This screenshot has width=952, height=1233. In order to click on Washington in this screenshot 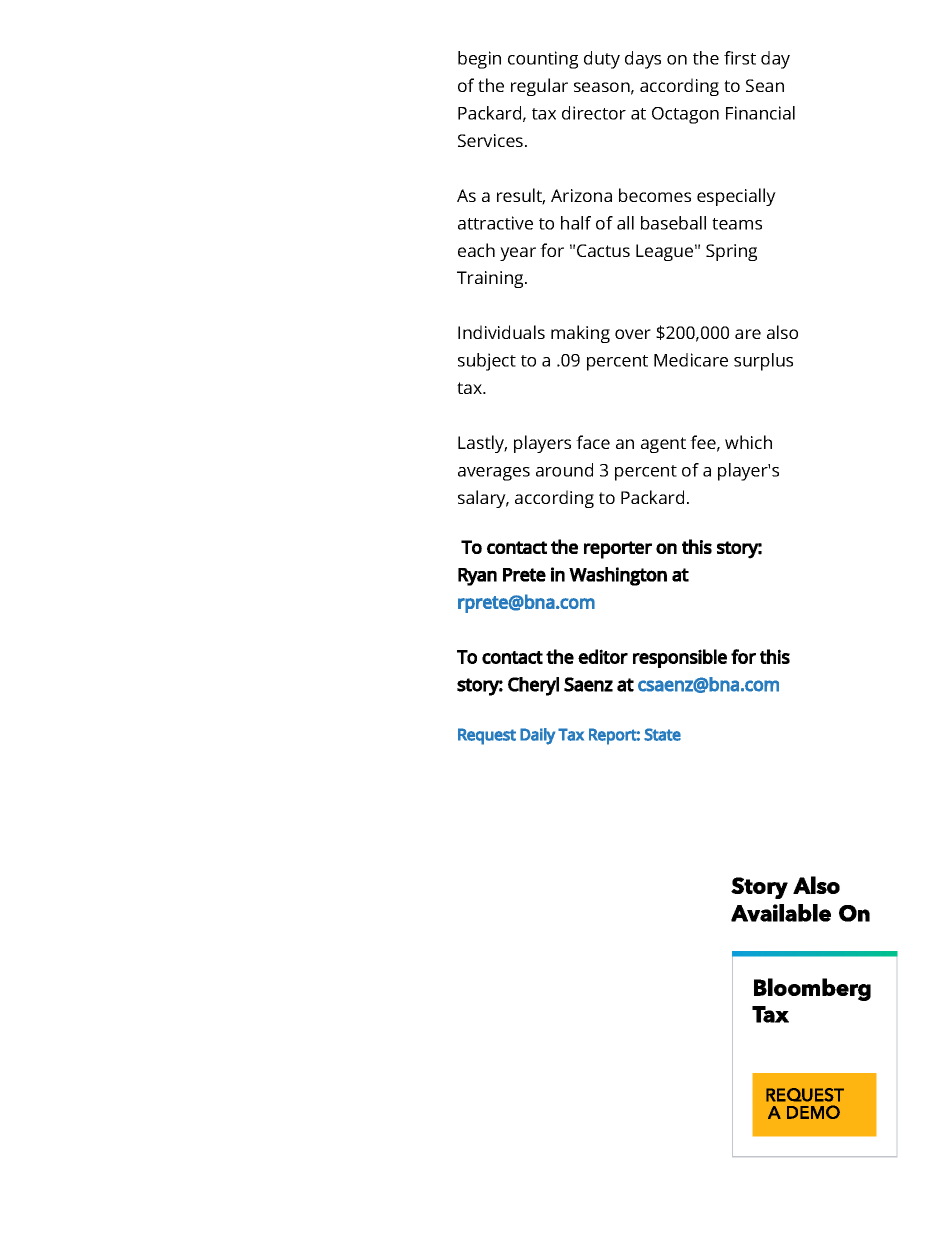, I will do `click(618, 576)`.
